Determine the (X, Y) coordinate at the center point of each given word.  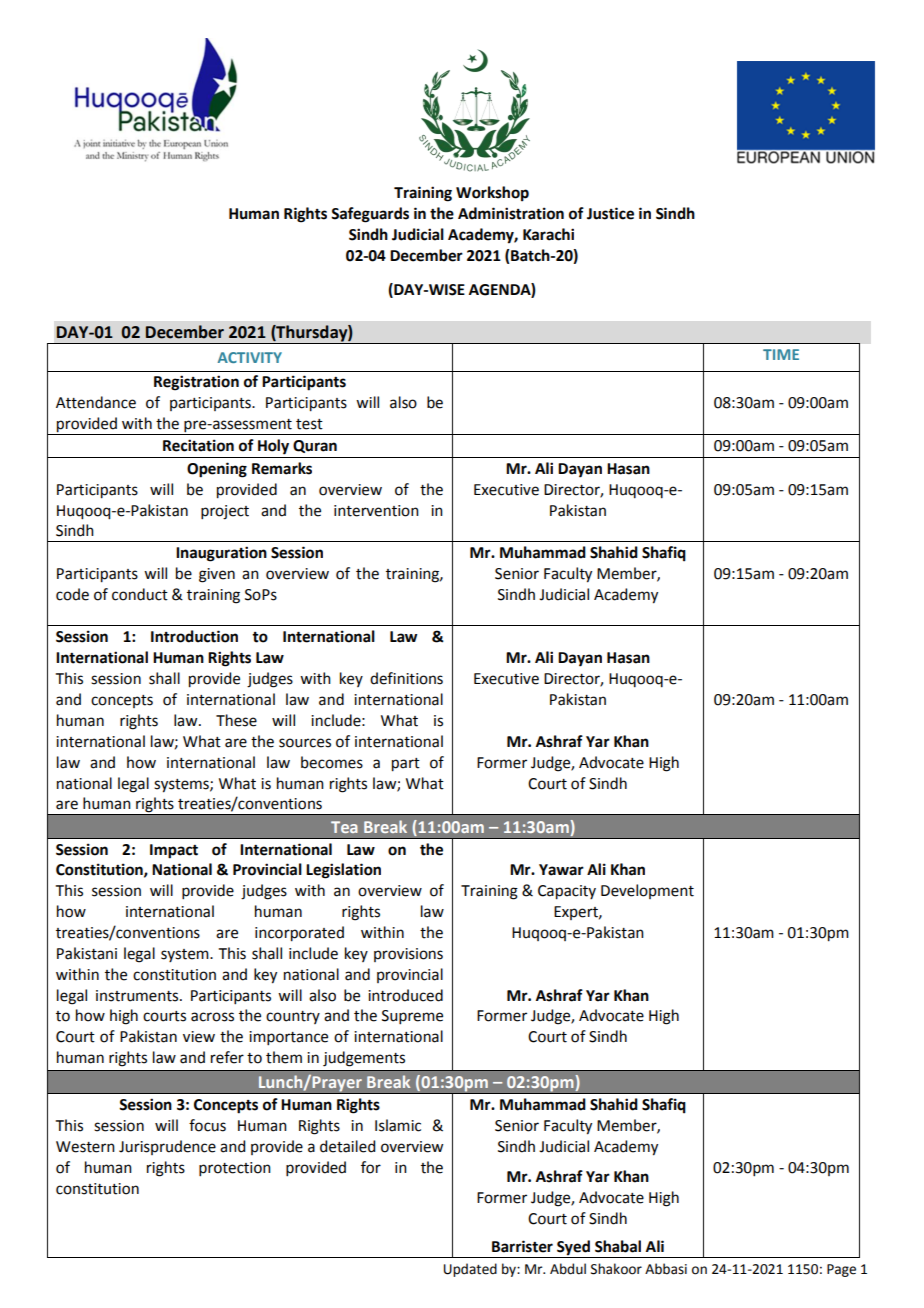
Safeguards (370, 215)
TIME (781, 354)
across (212, 1017)
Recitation (198, 445)
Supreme (412, 1017)
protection (235, 1169)
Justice (610, 213)
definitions (406, 678)
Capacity (567, 892)
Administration (511, 213)
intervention (376, 511)
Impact (174, 851)
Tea (344, 827)
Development (647, 891)
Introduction (194, 636)
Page (841, 1270)
